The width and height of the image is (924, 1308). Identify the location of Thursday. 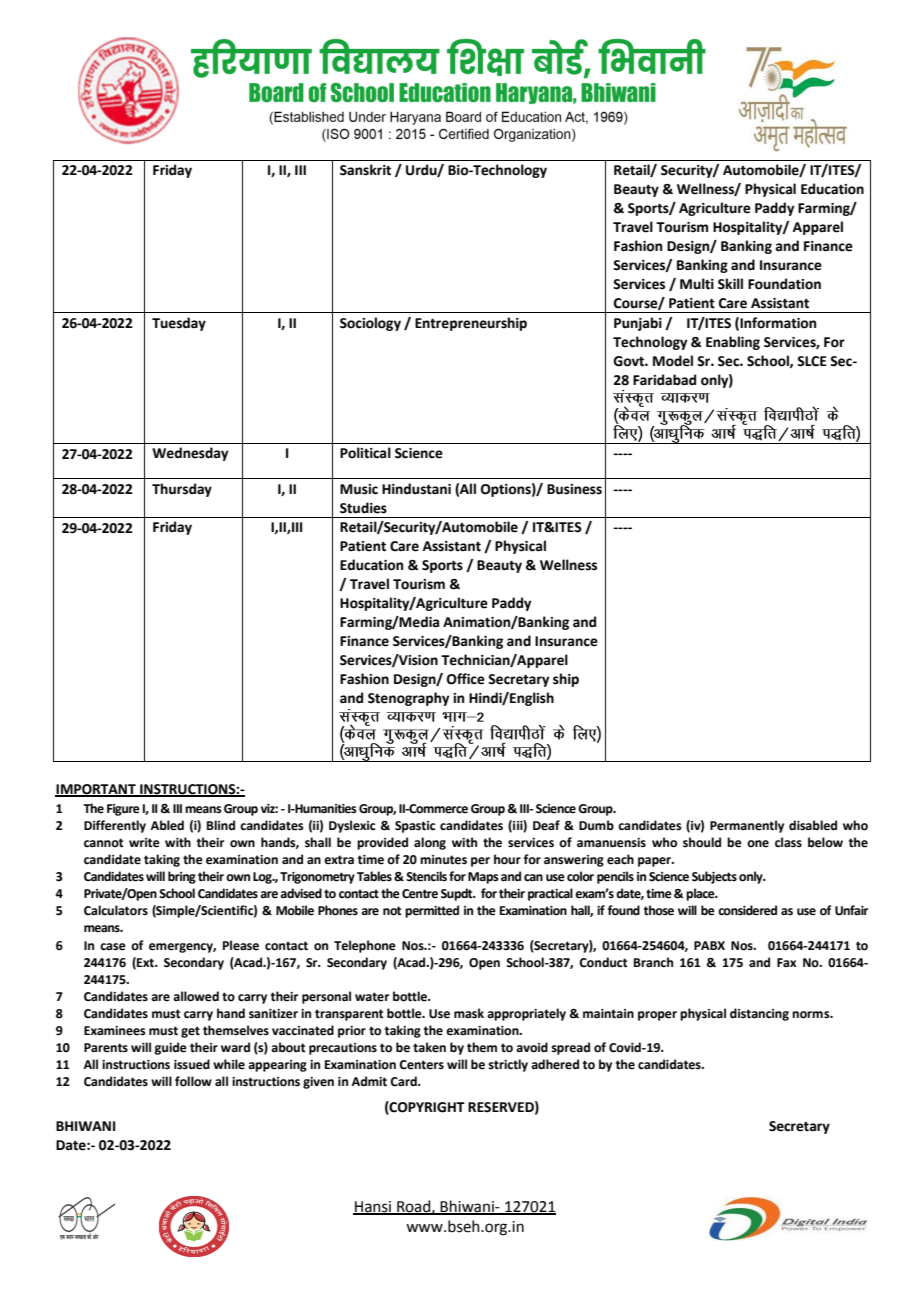
(182, 490).
